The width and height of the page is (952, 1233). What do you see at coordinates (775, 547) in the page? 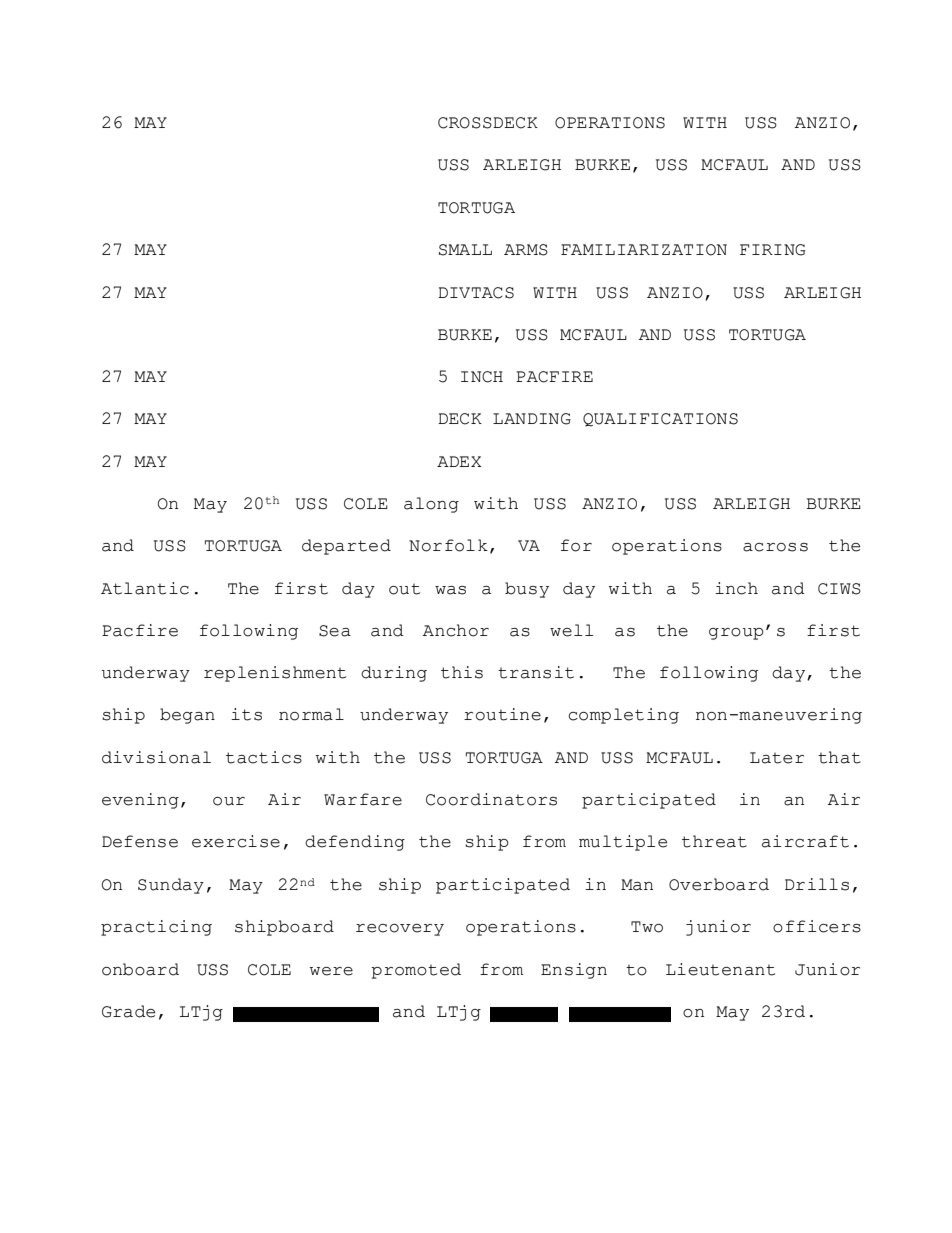
I see `across` at bounding box center [775, 547].
